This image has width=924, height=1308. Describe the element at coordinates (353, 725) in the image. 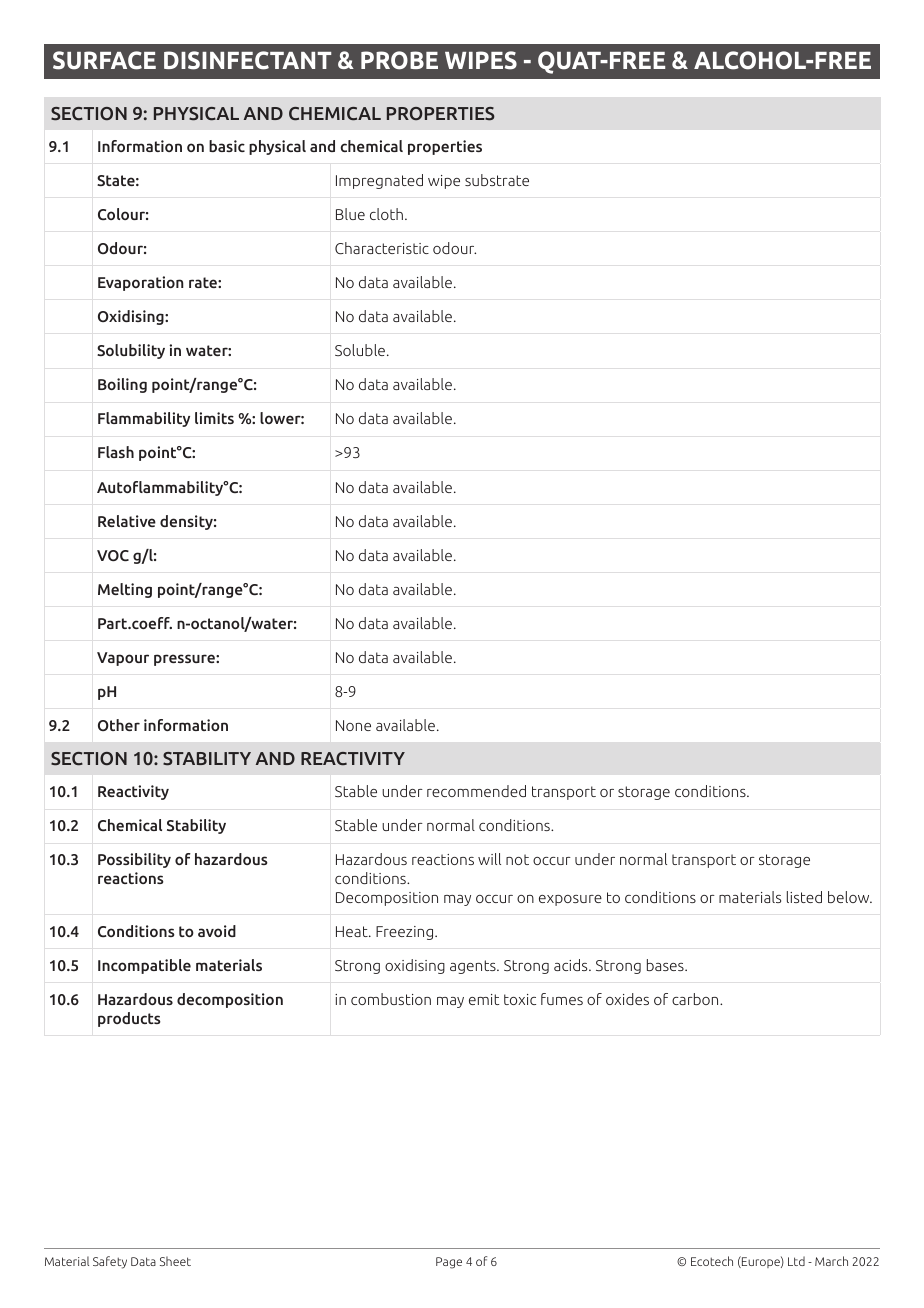

I see `None` at that location.
